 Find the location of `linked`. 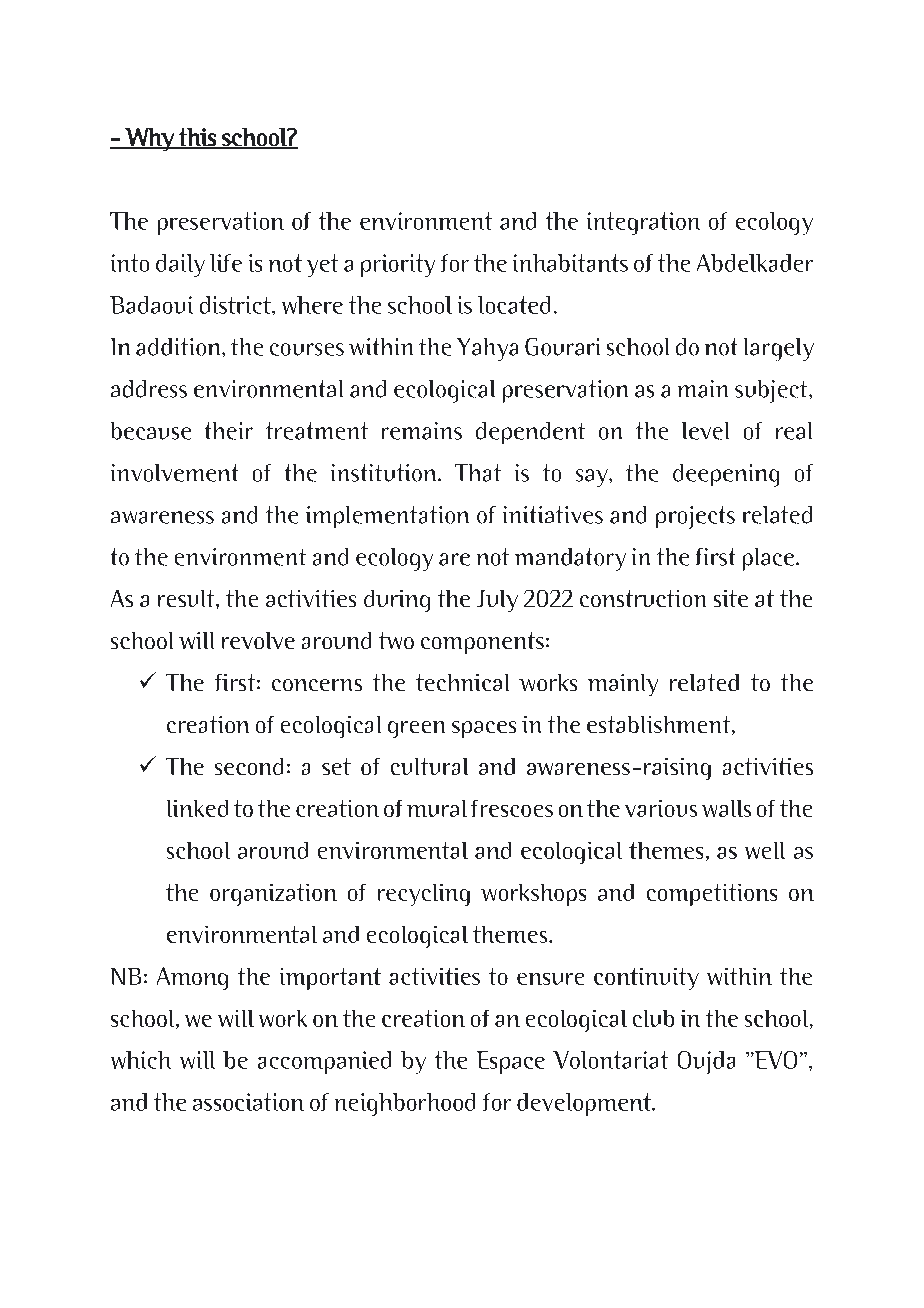

linked is located at coordinates (197, 808).
